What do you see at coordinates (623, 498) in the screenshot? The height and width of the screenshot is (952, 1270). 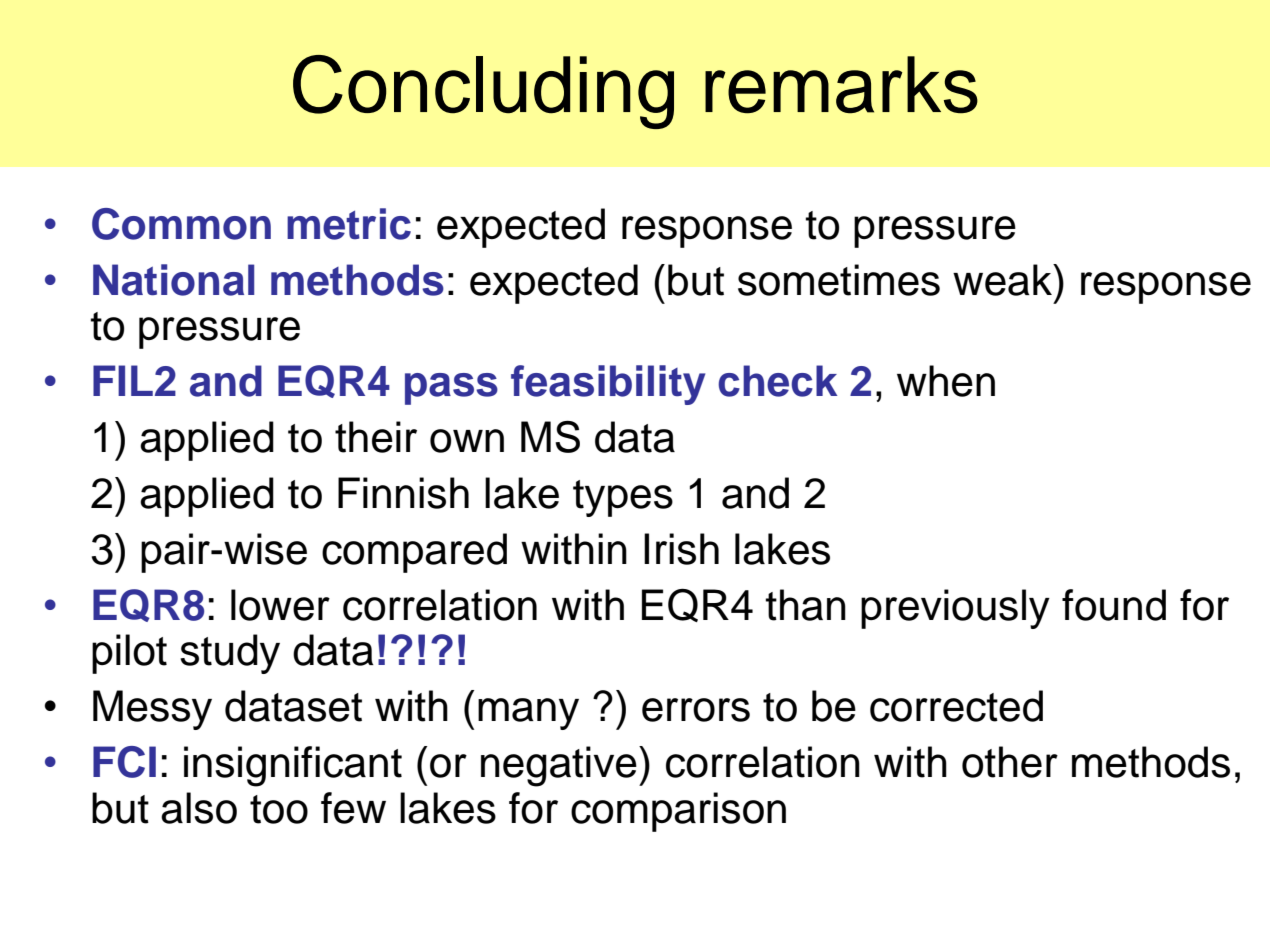 I see `types` at bounding box center [623, 498].
